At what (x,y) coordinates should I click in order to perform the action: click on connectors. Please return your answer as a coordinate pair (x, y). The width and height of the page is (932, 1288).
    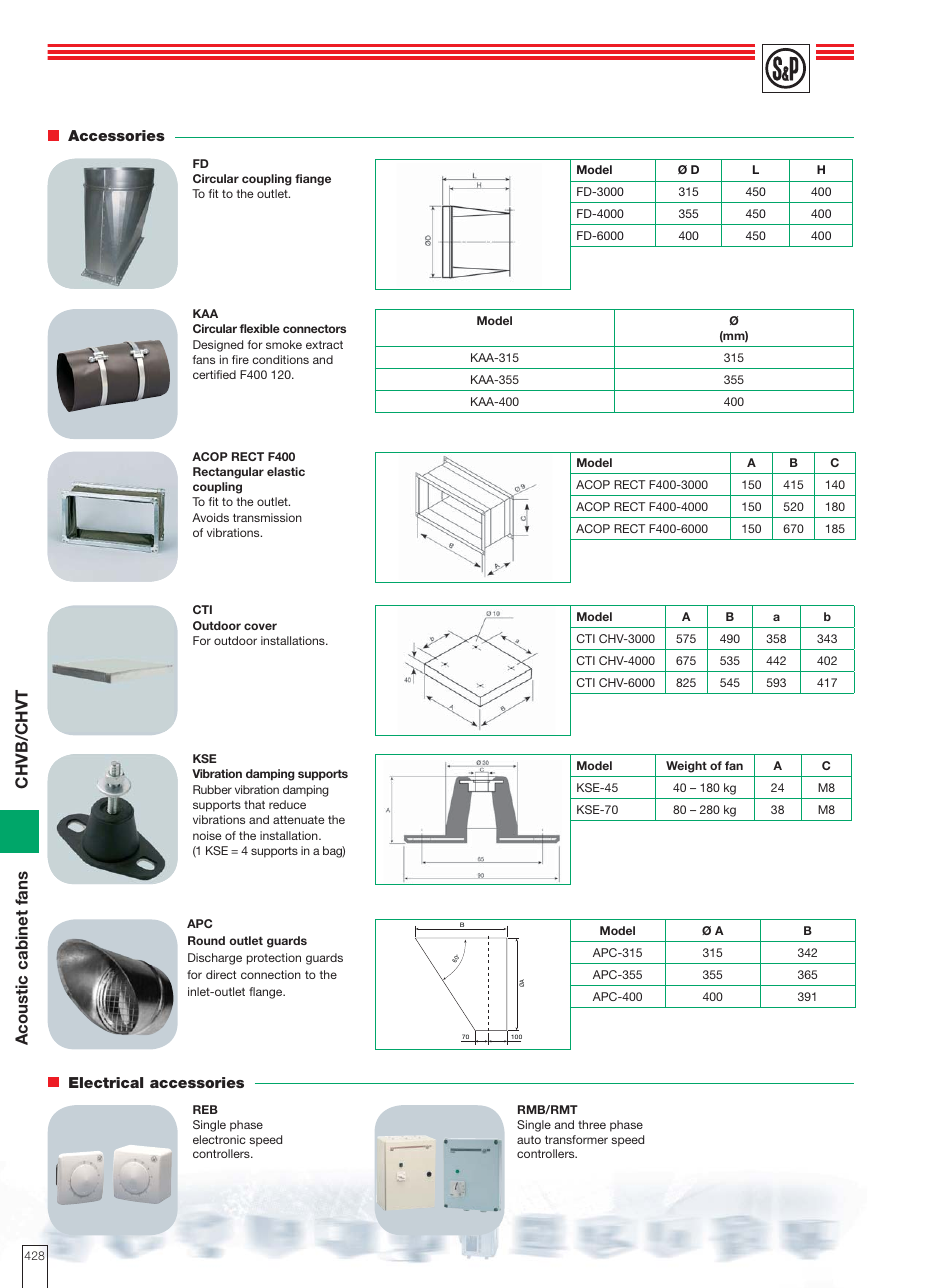
    Looking at the image, I should click on (314, 329).
